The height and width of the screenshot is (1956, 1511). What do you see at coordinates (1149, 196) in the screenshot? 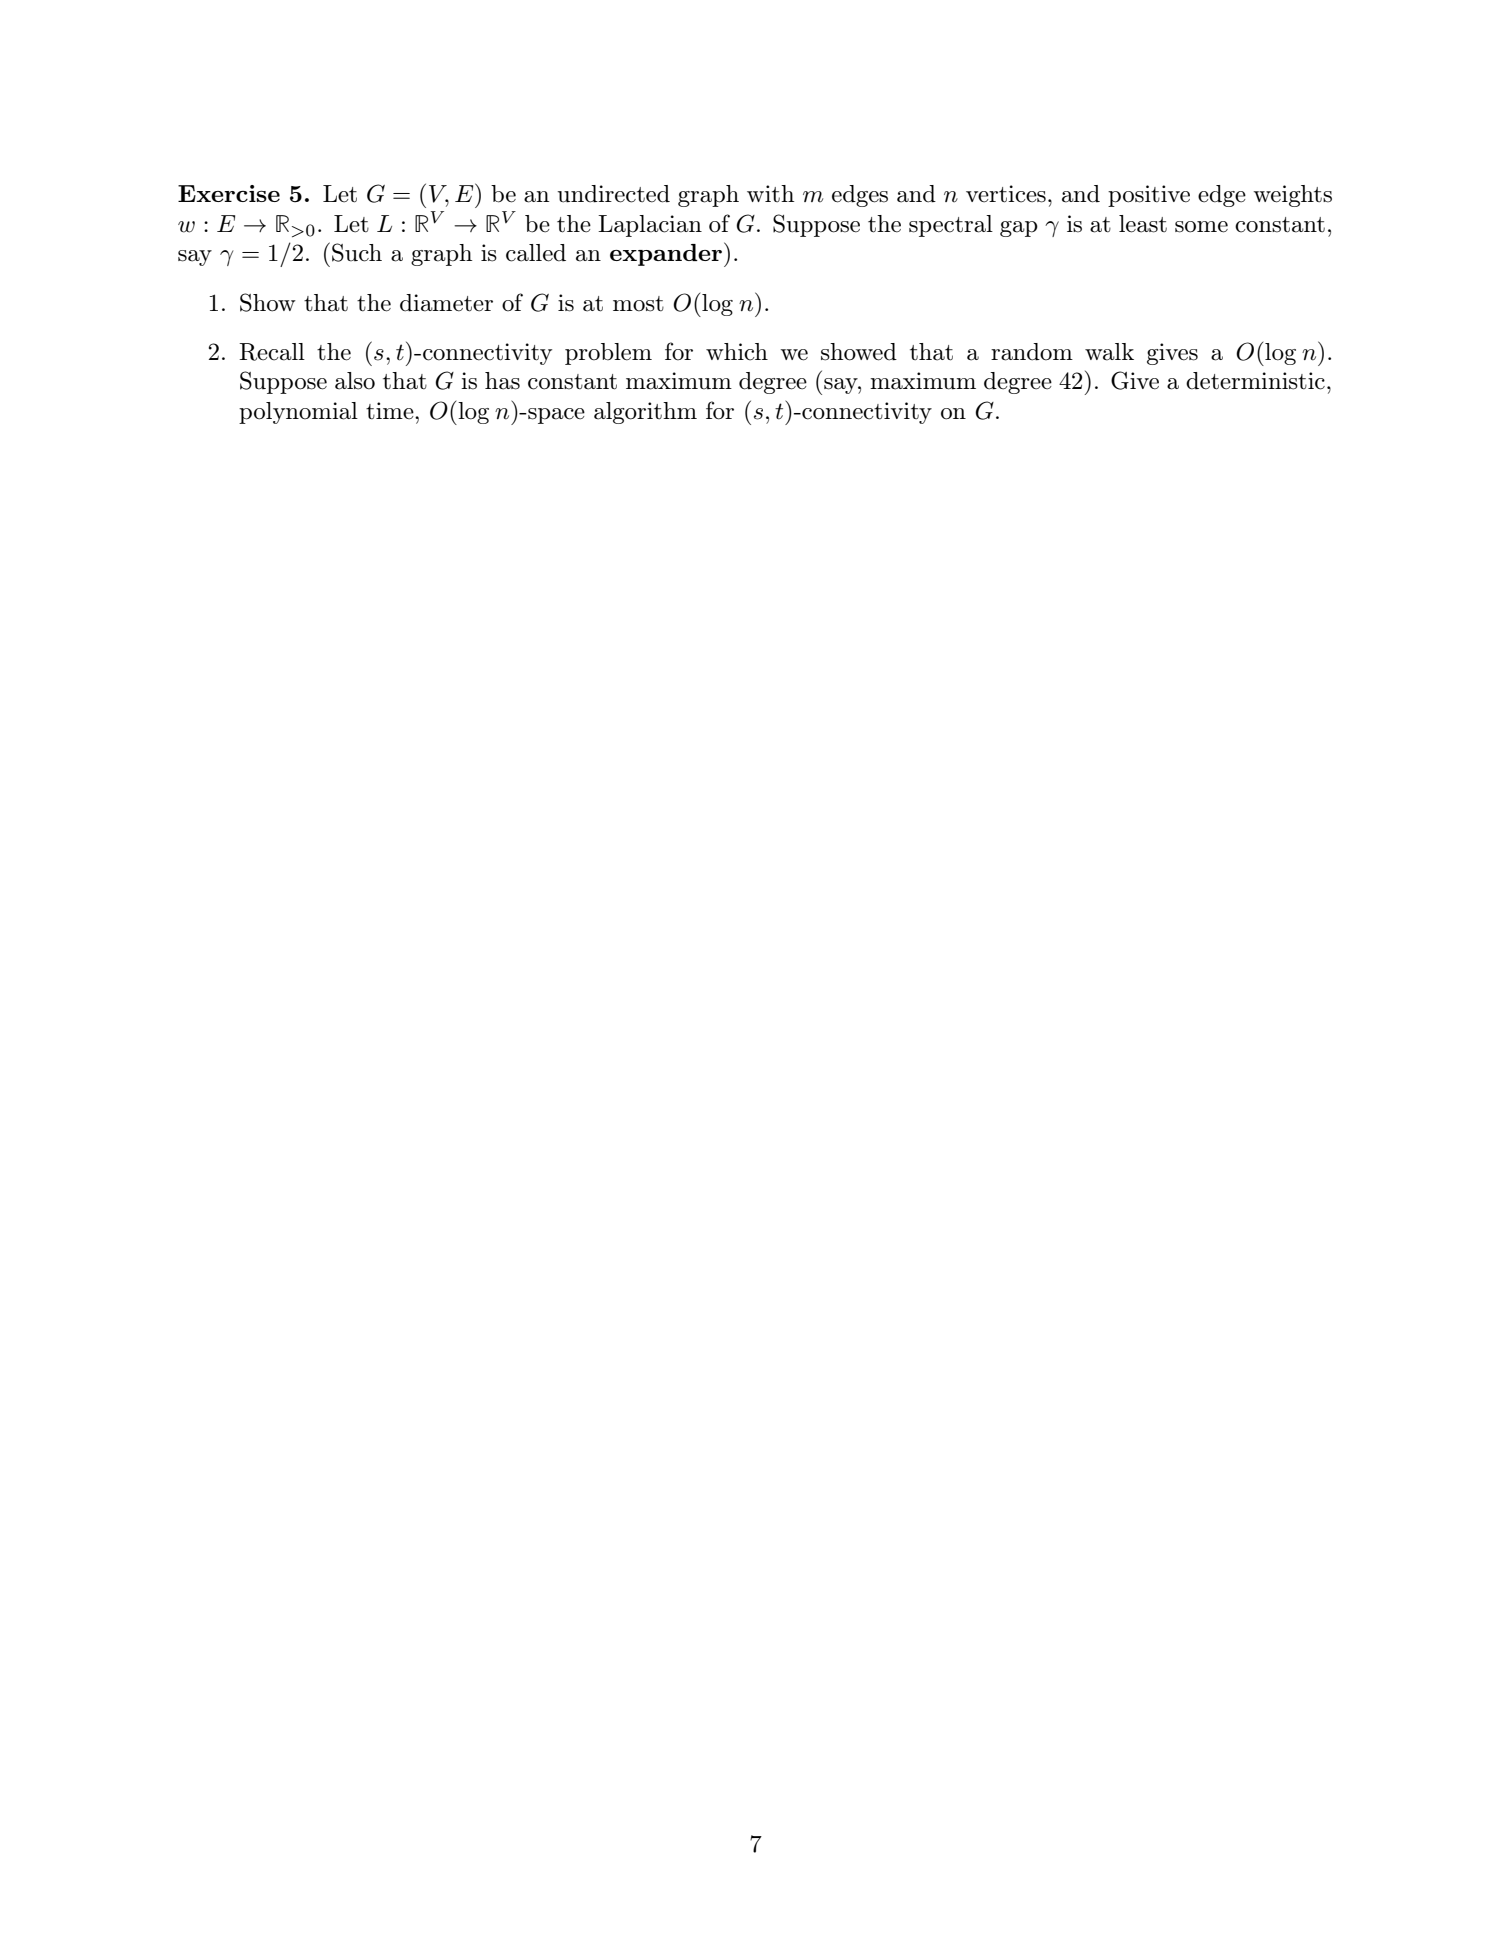
I see `positive` at bounding box center [1149, 196].
